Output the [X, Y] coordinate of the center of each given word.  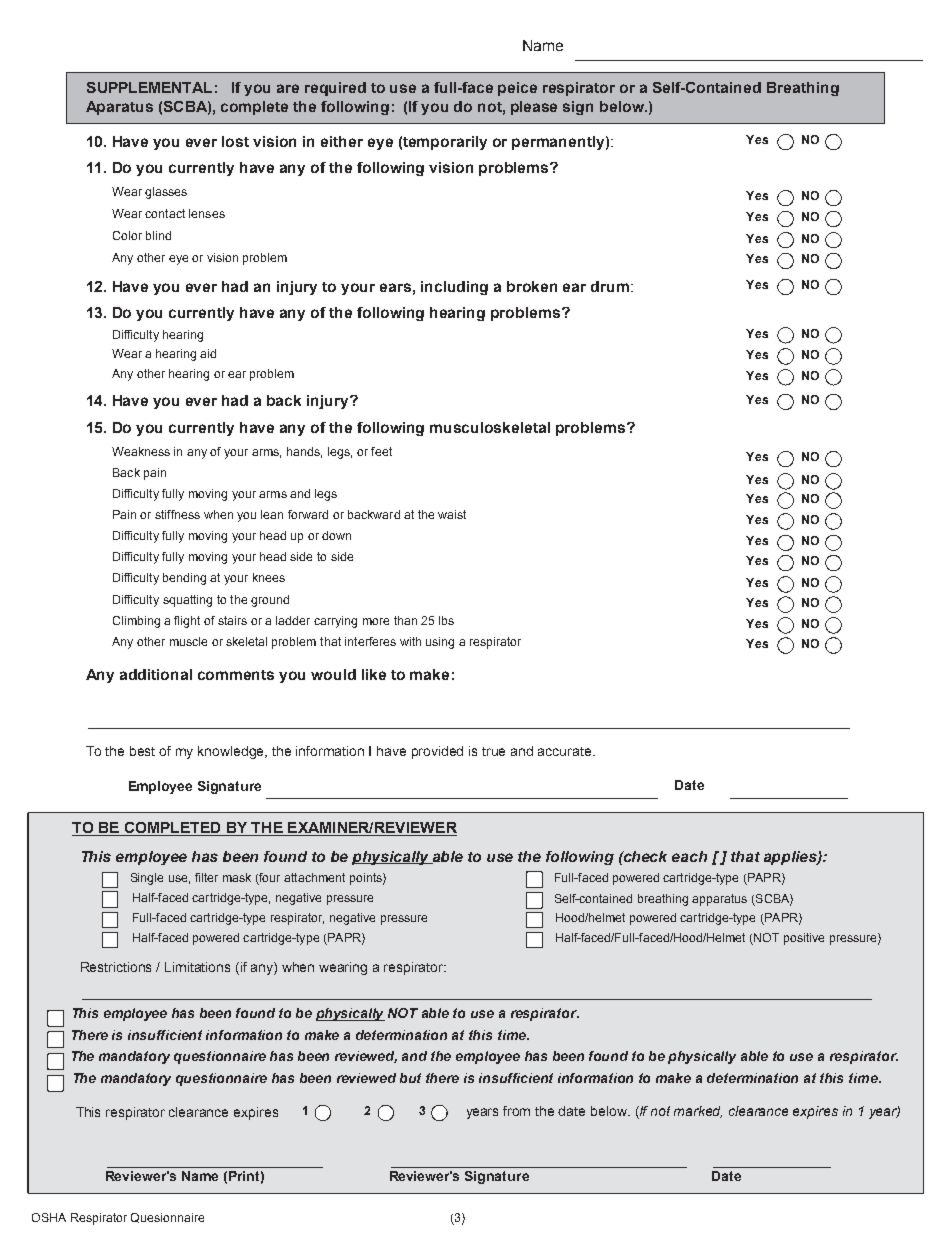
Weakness [141, 451]
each [689, 856]
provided [437, 752]
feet [381, 451]
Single [147, 879]
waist [452, 514]
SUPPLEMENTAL [149, 87]
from [516, 1111]
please [534, 108]
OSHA [49, 1217]
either [342, 141]
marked [698, 1112]
